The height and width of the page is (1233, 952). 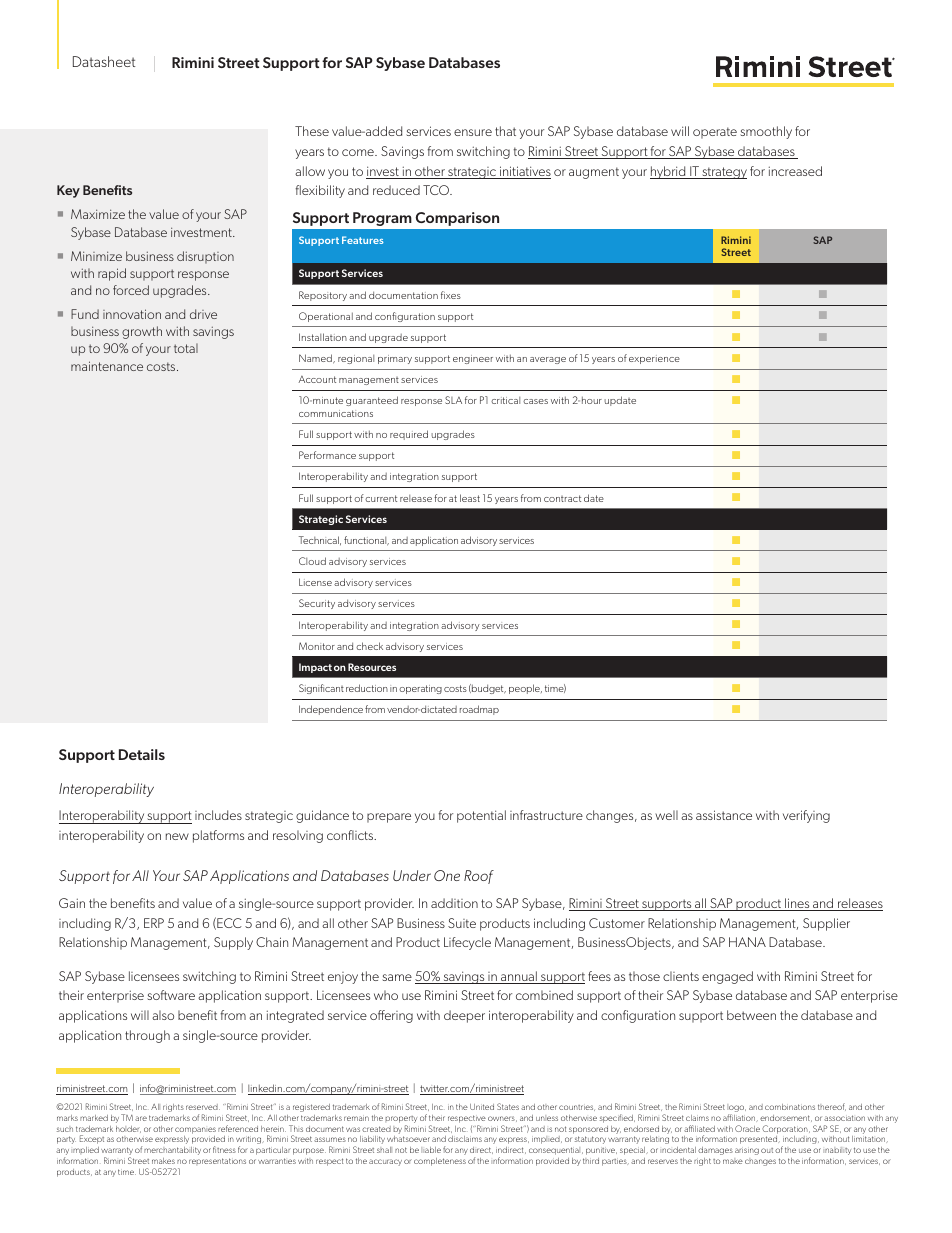 What do you see at coordinates (760, 1140) in the page?
I see `presented` at bounding box center [760, 1140].
